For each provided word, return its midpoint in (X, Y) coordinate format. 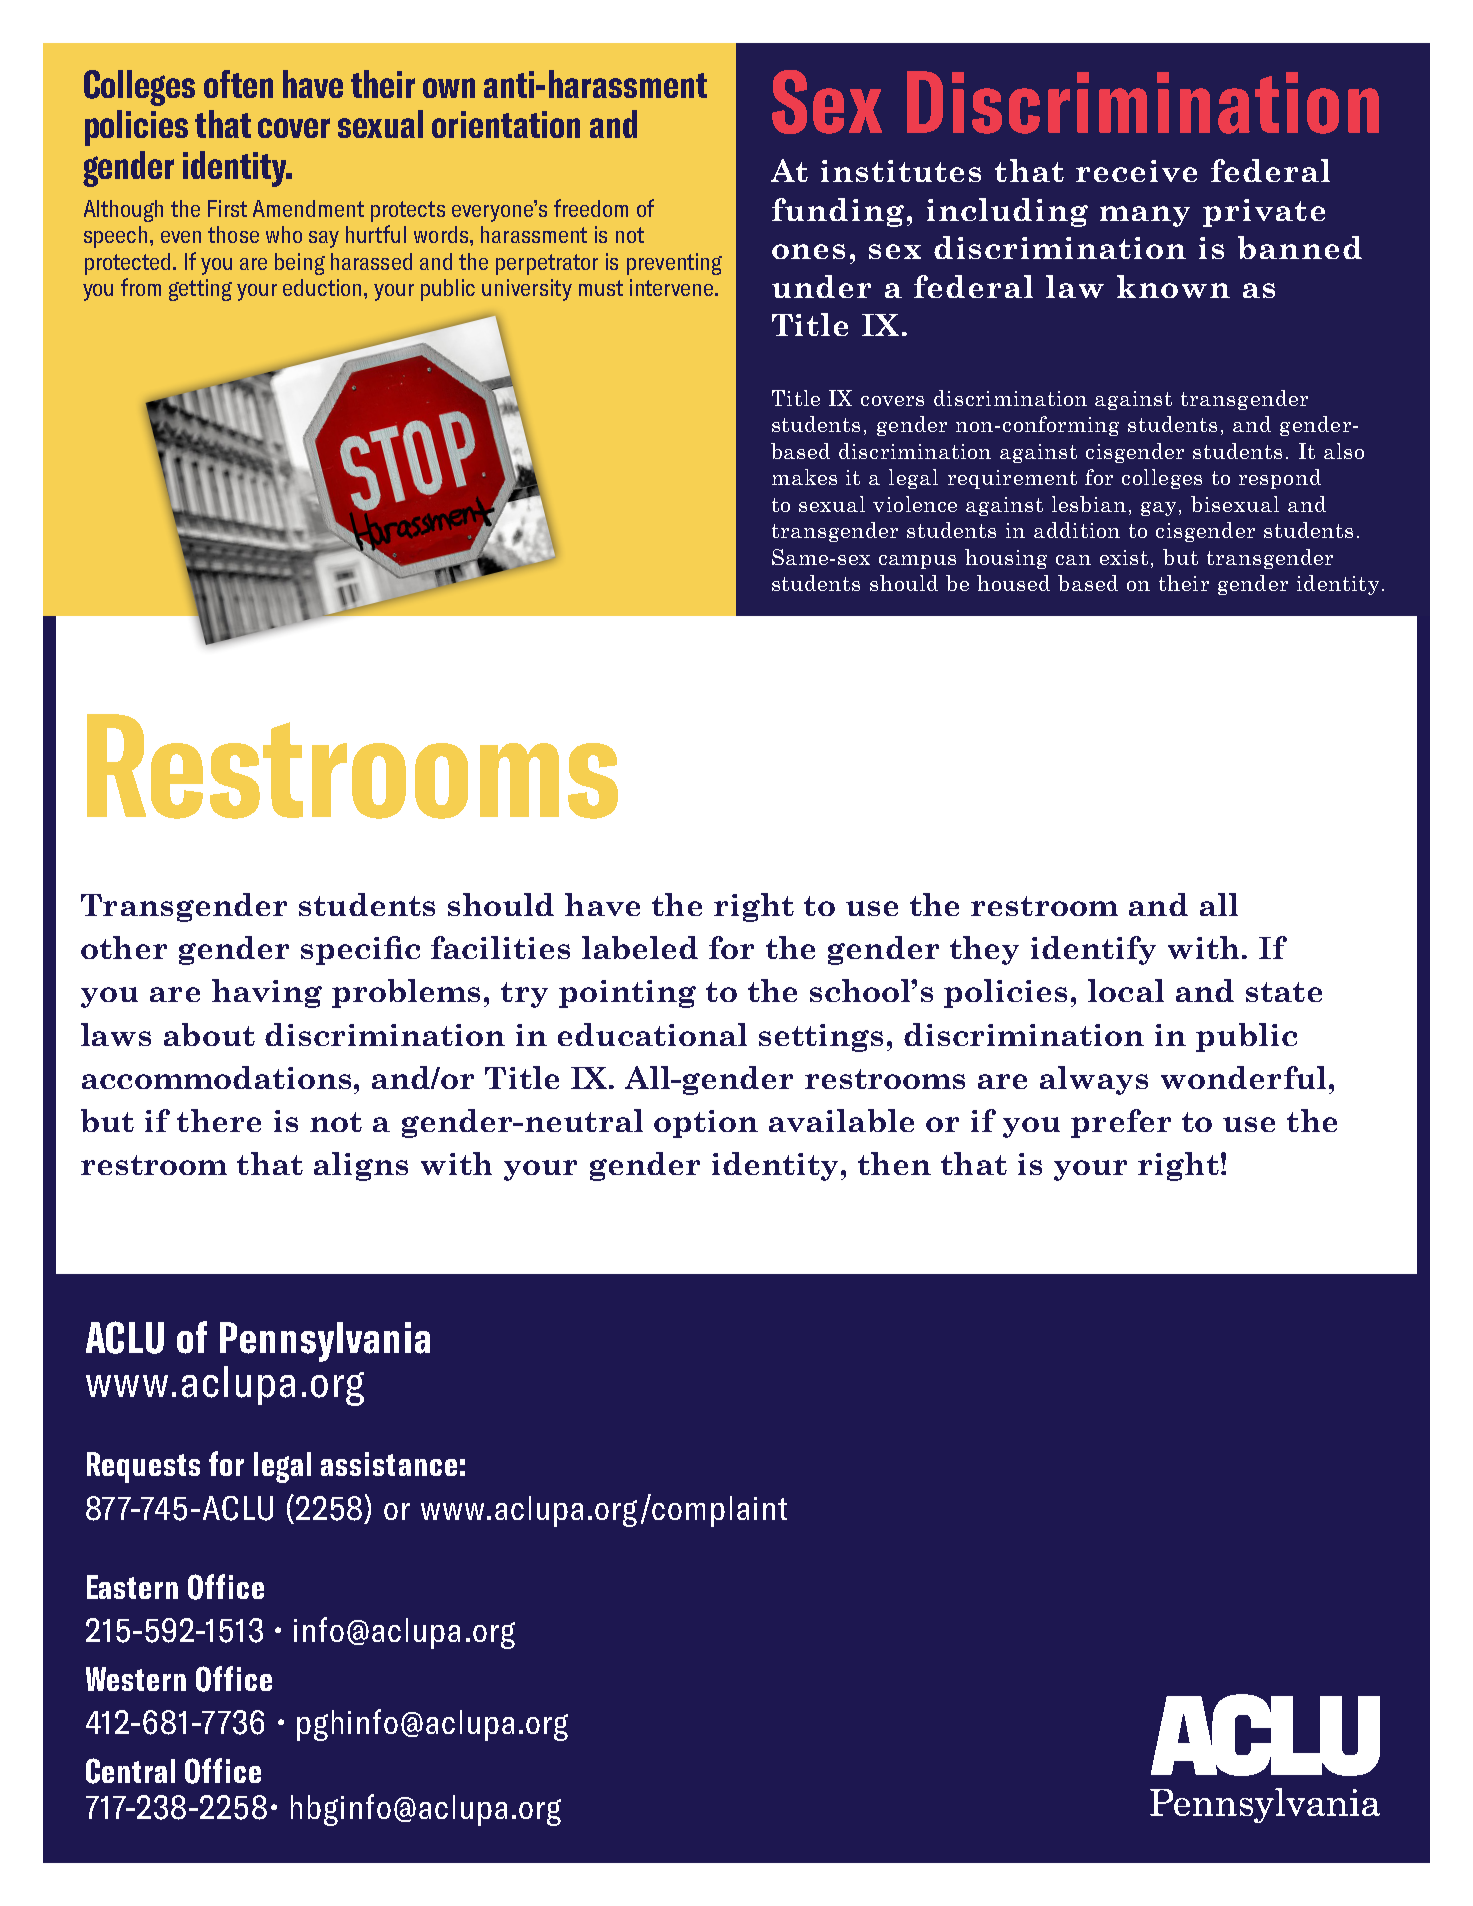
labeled (640, 947)
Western (136, 1679)
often (238, 84)
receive (1136, 171)
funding (838, 212)
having (267, 993)
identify (1093, 950)
